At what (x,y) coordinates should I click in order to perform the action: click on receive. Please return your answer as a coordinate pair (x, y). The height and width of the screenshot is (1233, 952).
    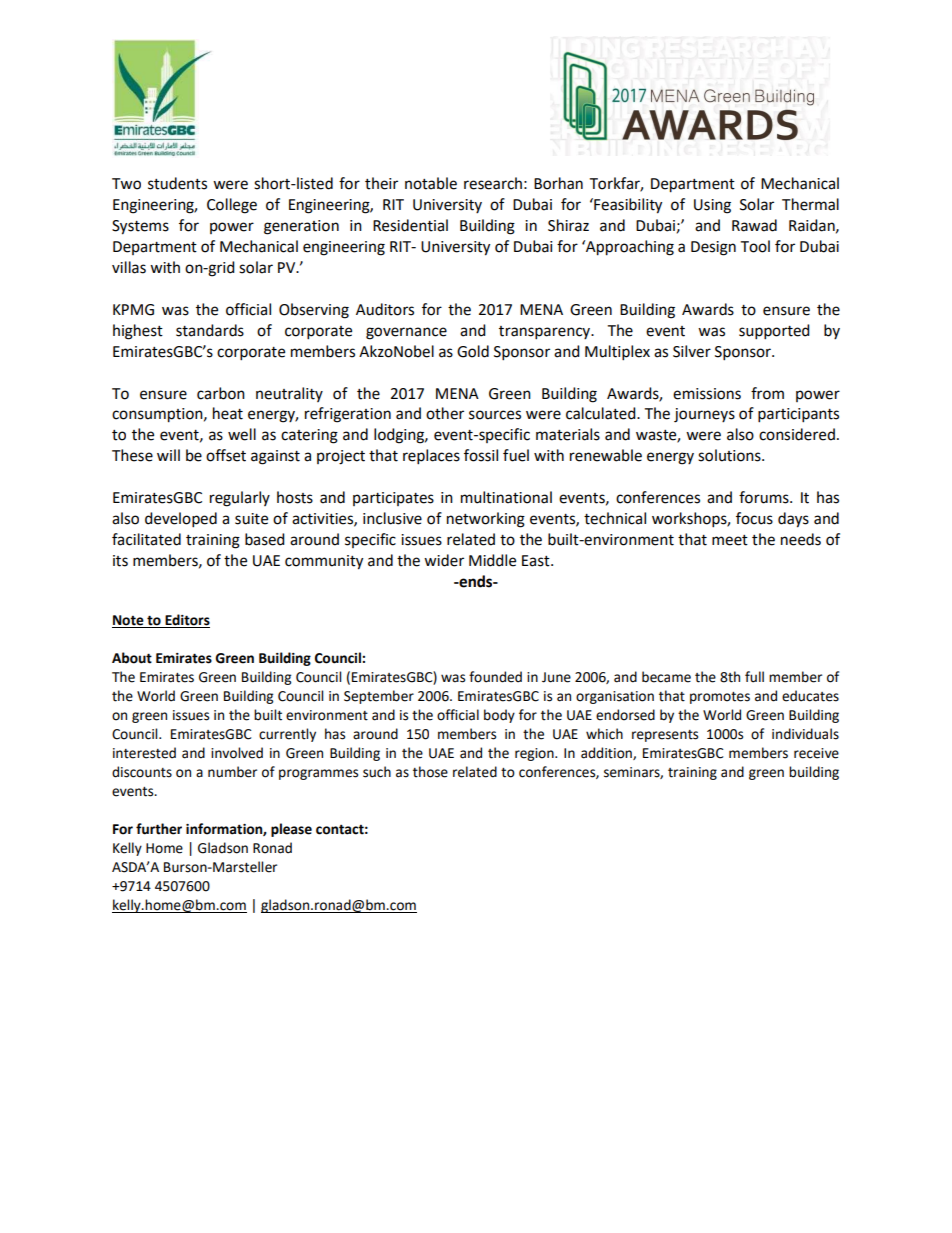
    Looking at the image, I should click on (816, 753).
